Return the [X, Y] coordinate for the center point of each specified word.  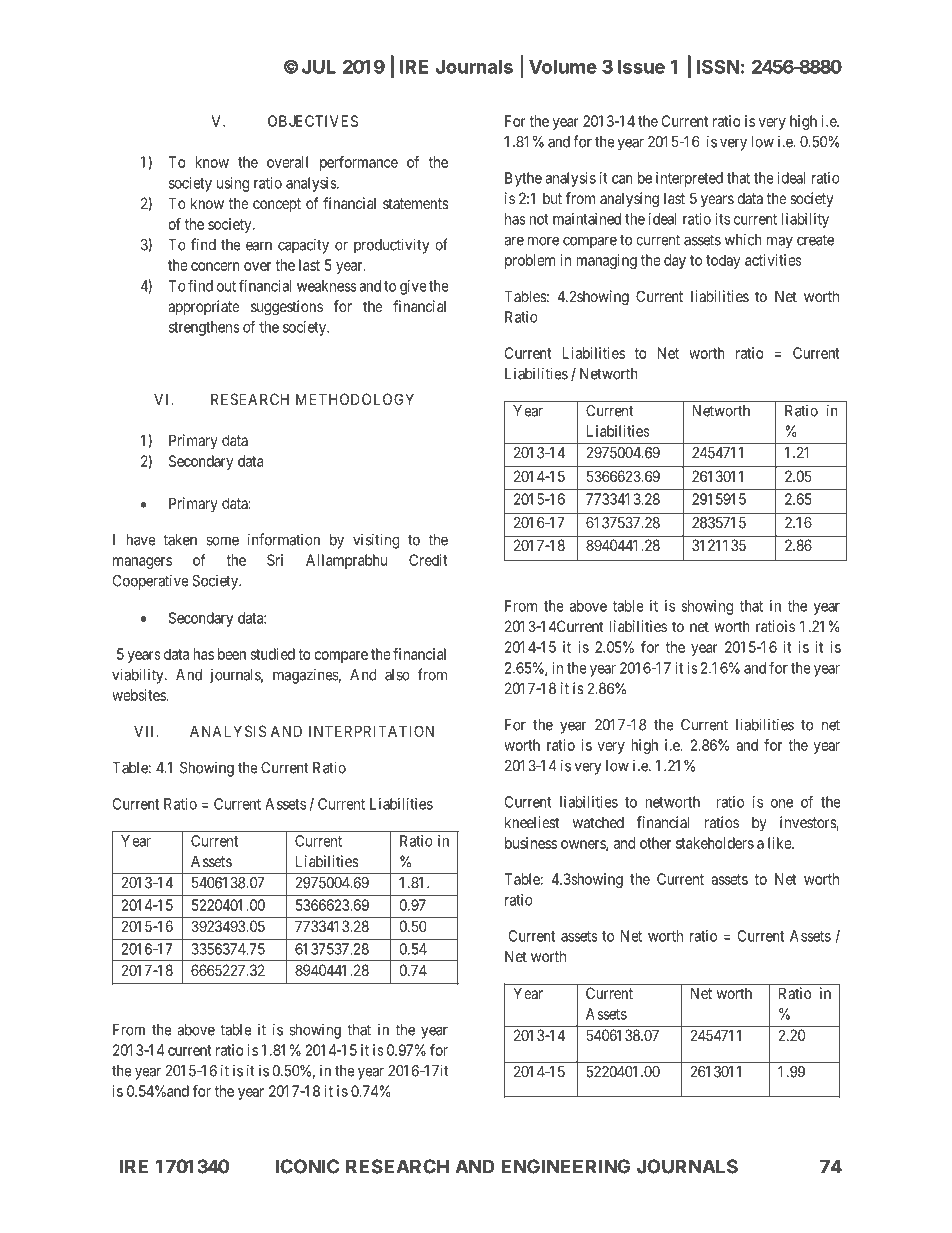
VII [146, 731]
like [780, 843]
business [531, 843]
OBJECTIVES [313, 121]
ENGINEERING [565, 1166]
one [782, 803]
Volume [563, 67]
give [413, 287]
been [232, 654]
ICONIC [307, 1166]
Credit [428, 560]
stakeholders [715, 843]
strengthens [204, 328]
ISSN [718, 66]
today [723, 261]
